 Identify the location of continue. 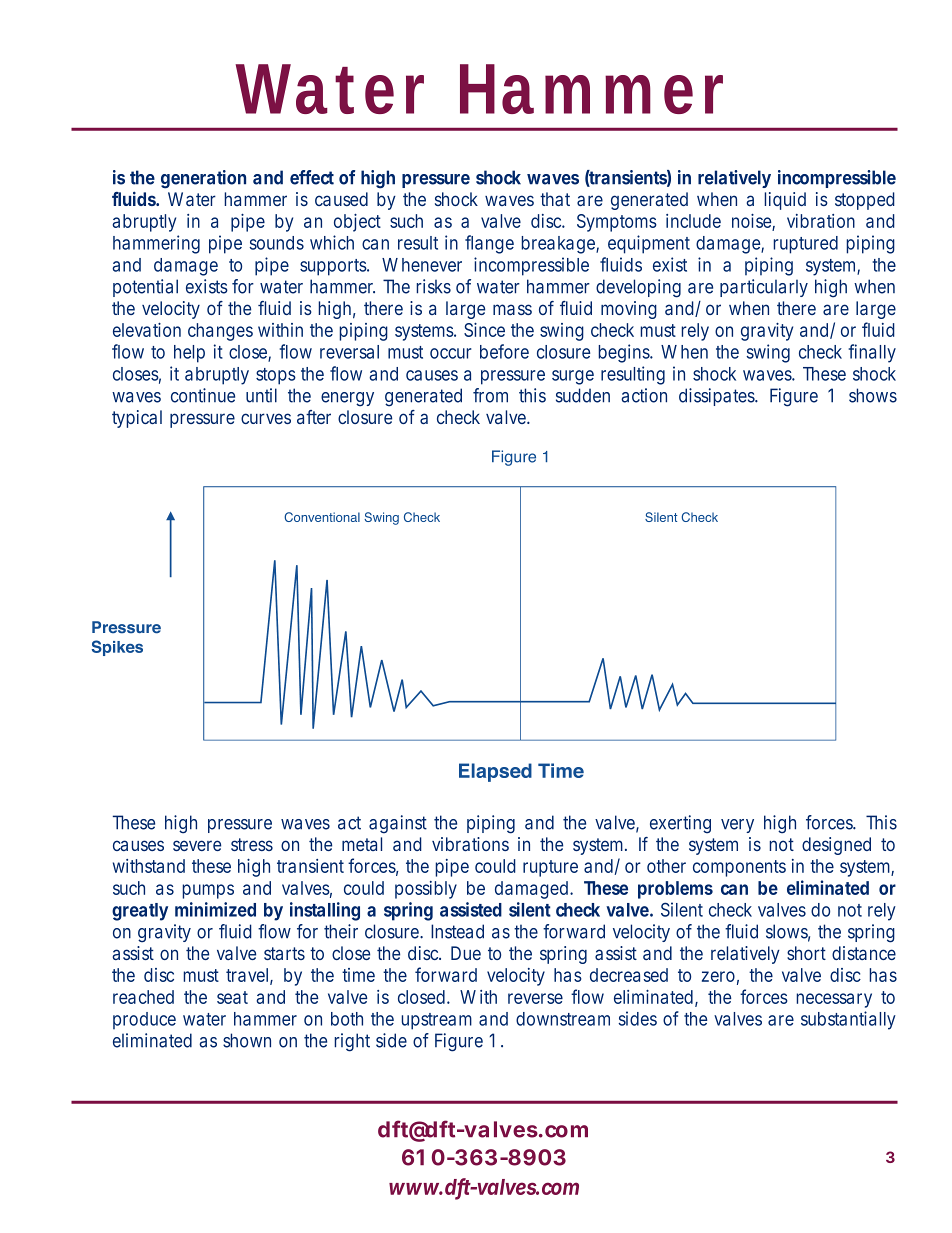
(203, 395).
